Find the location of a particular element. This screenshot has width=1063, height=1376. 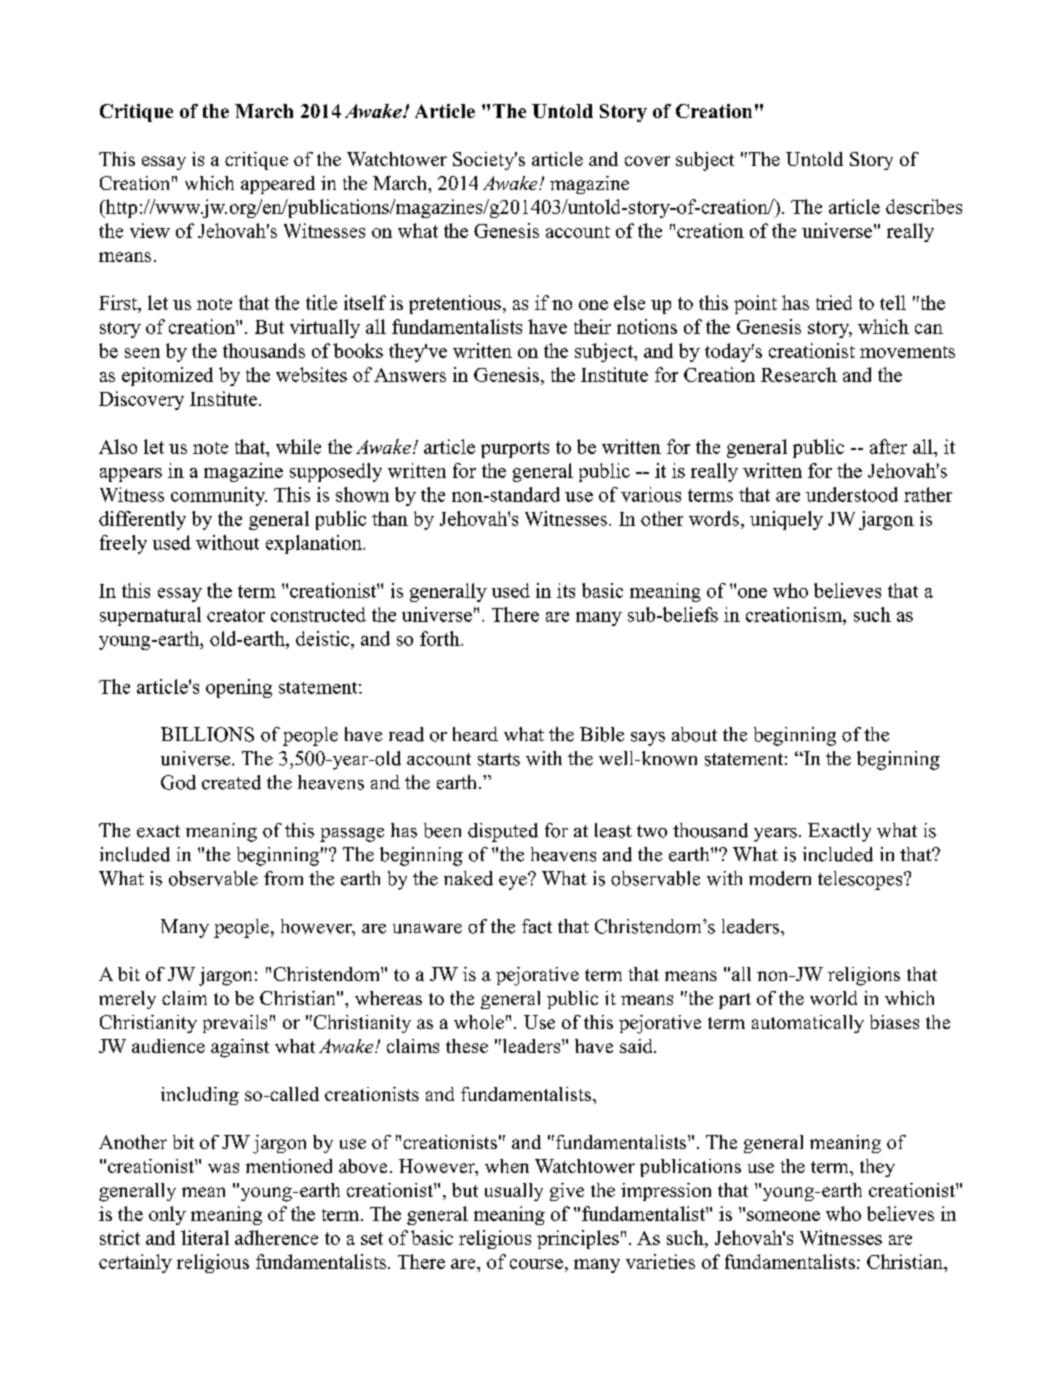

whole is located at coordinates (479, 1022).
